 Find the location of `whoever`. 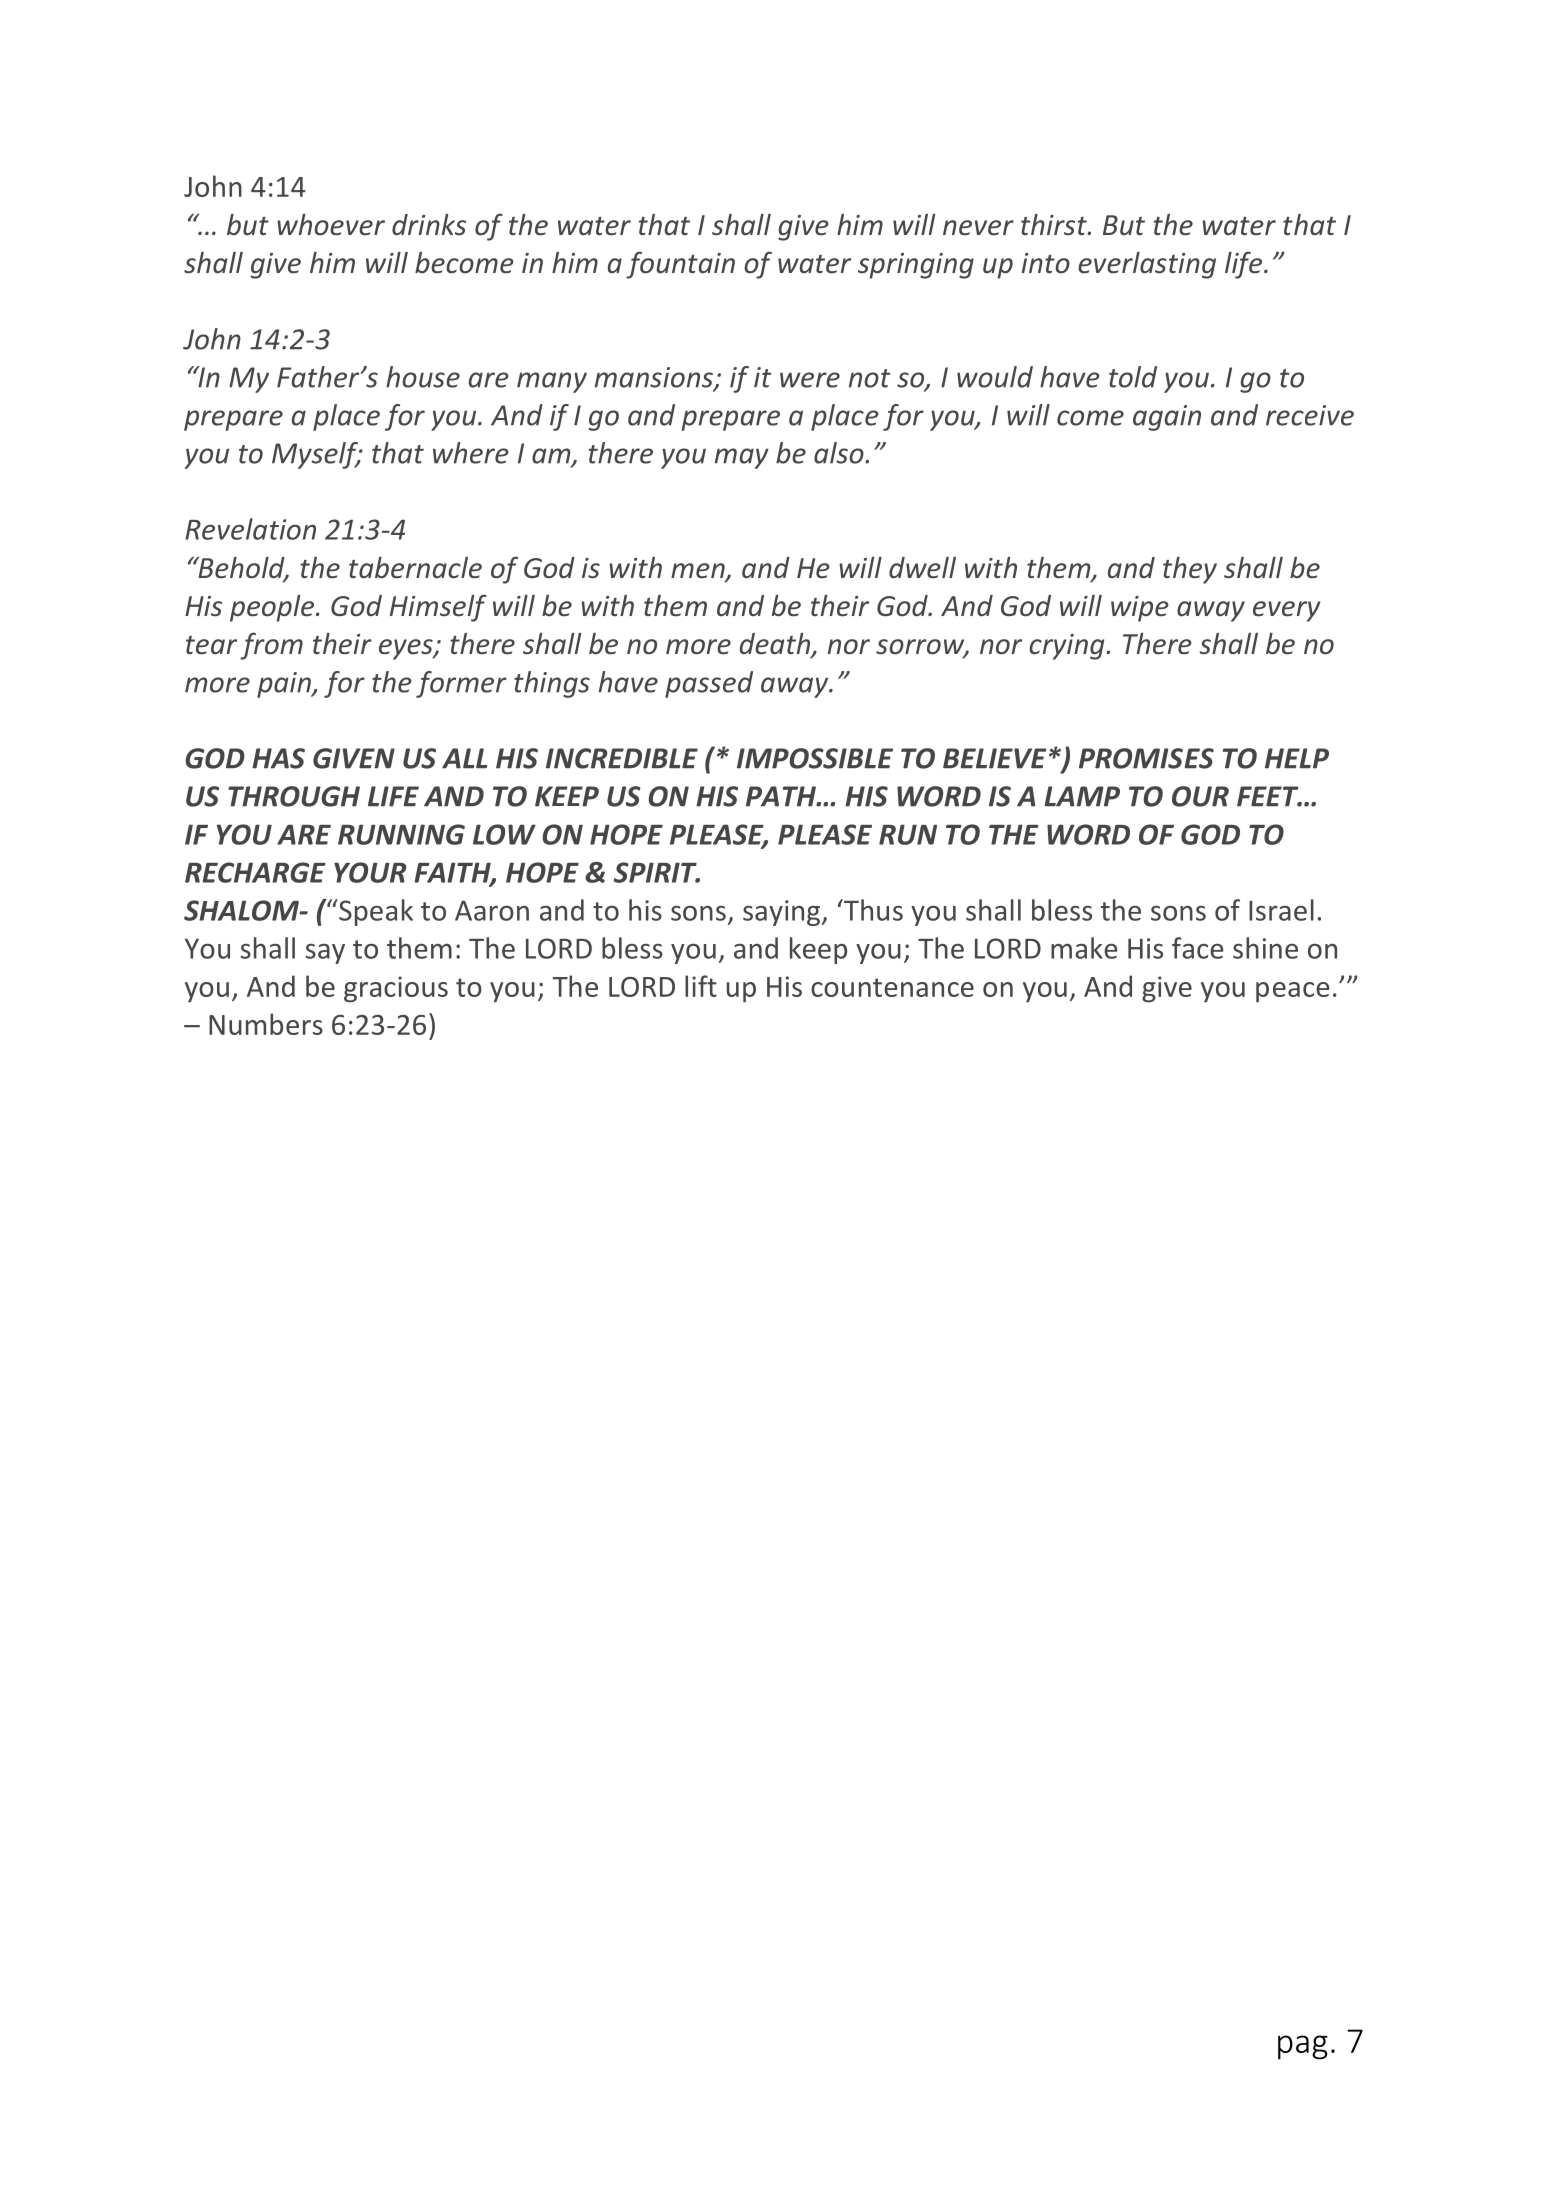

whoever is located at coordinates (331, 225).
